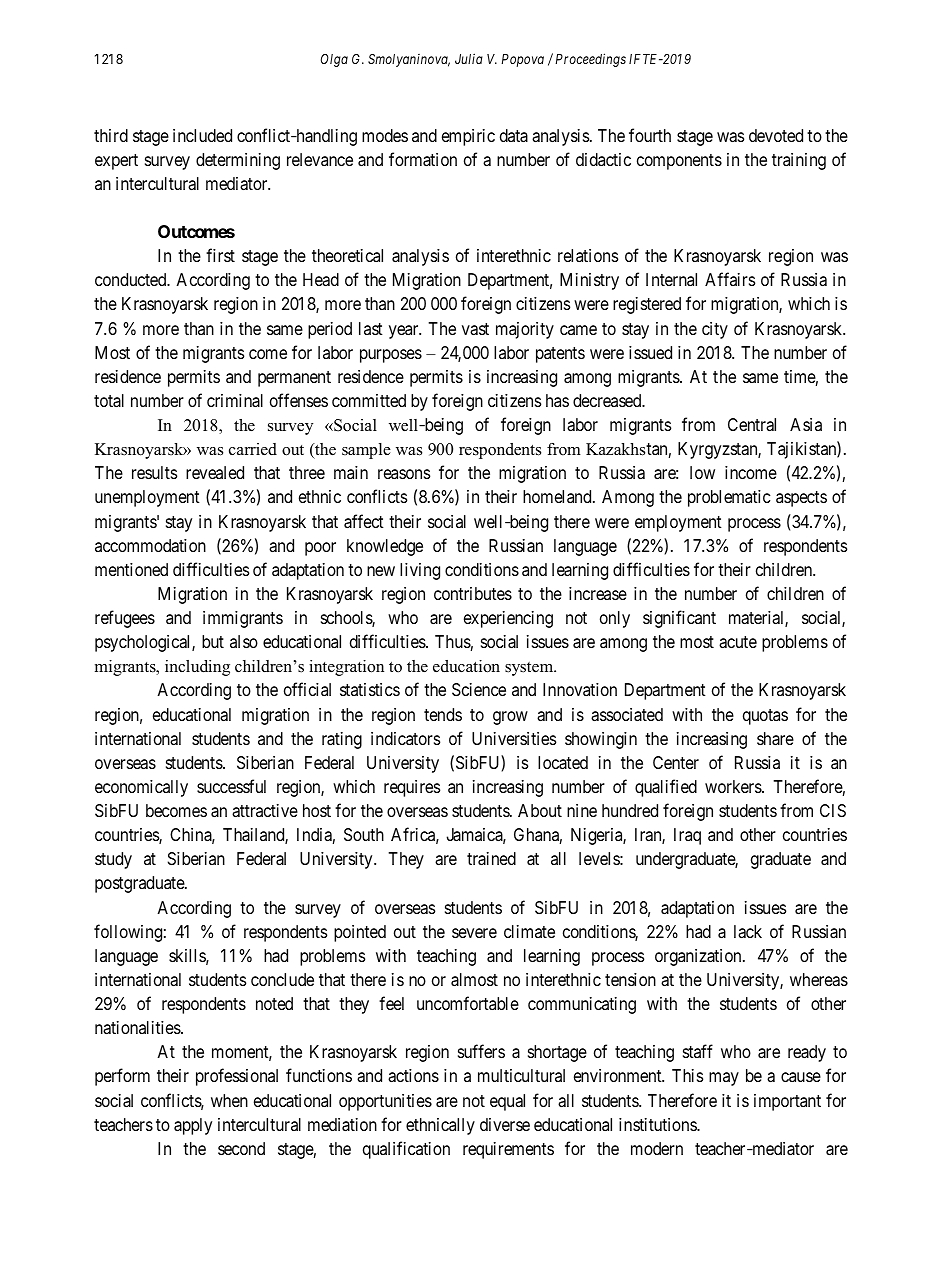  I want to click on diverse, so click(505, 1124).
